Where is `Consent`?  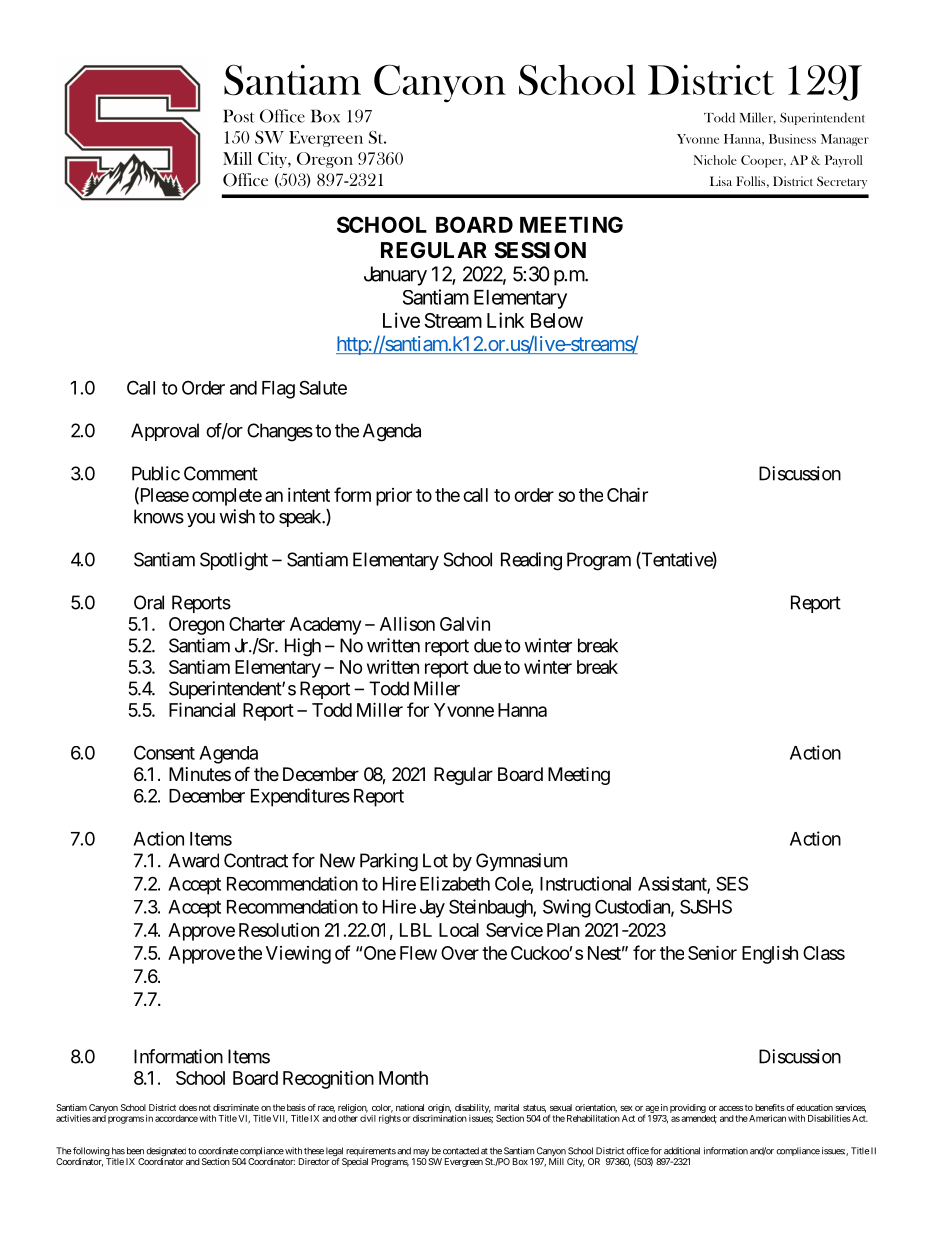 Consent is located at coordinates (164, 752).
